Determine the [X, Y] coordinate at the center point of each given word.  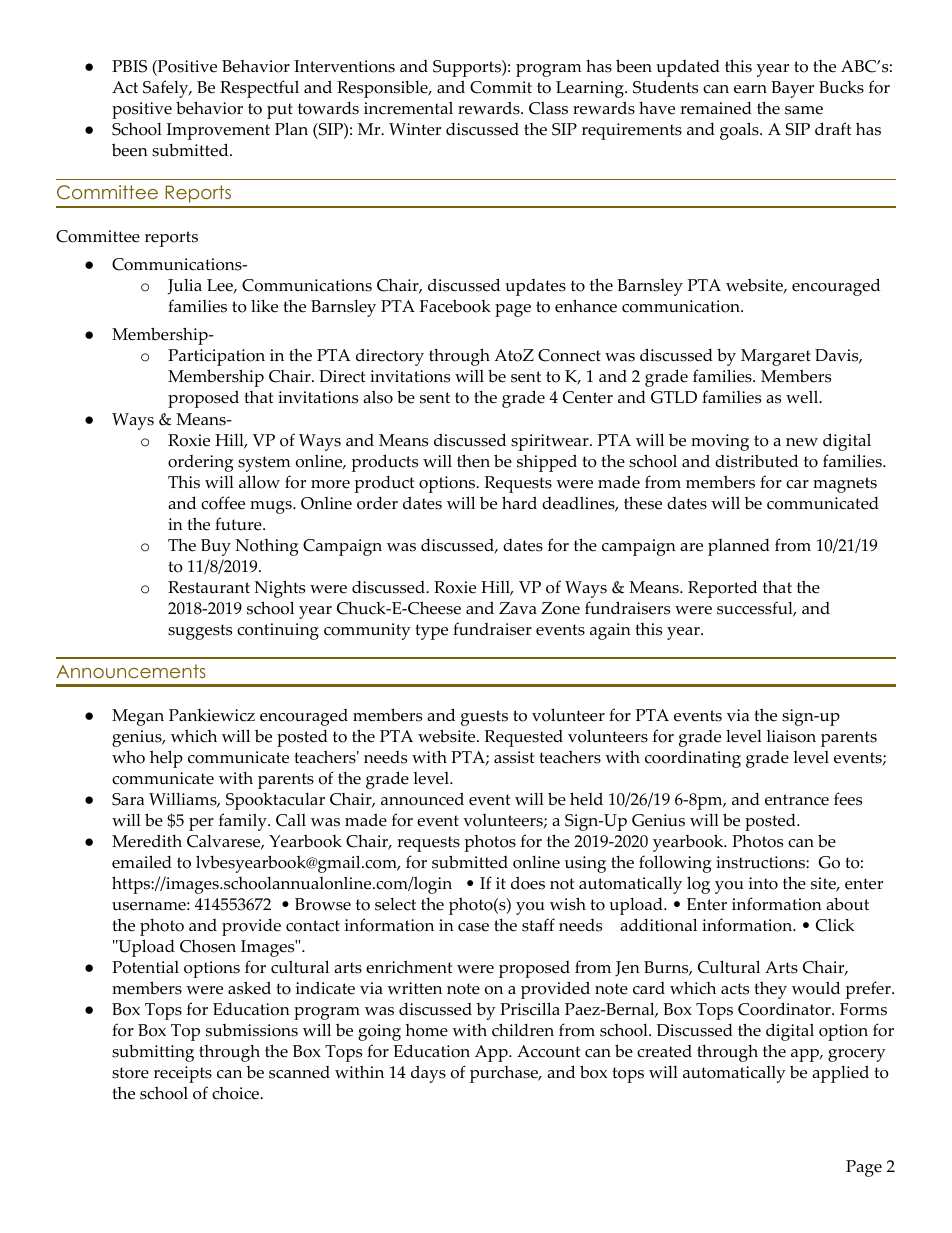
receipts [183, 1074]
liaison [791, 736]
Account [548, 1051]
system [264, 464]
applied [840, 1074]
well [803, 397]
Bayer [792, 89]
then [473, 461]
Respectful [259, 89]
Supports [468, 68]
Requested [523, 738]
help [166, 759]
